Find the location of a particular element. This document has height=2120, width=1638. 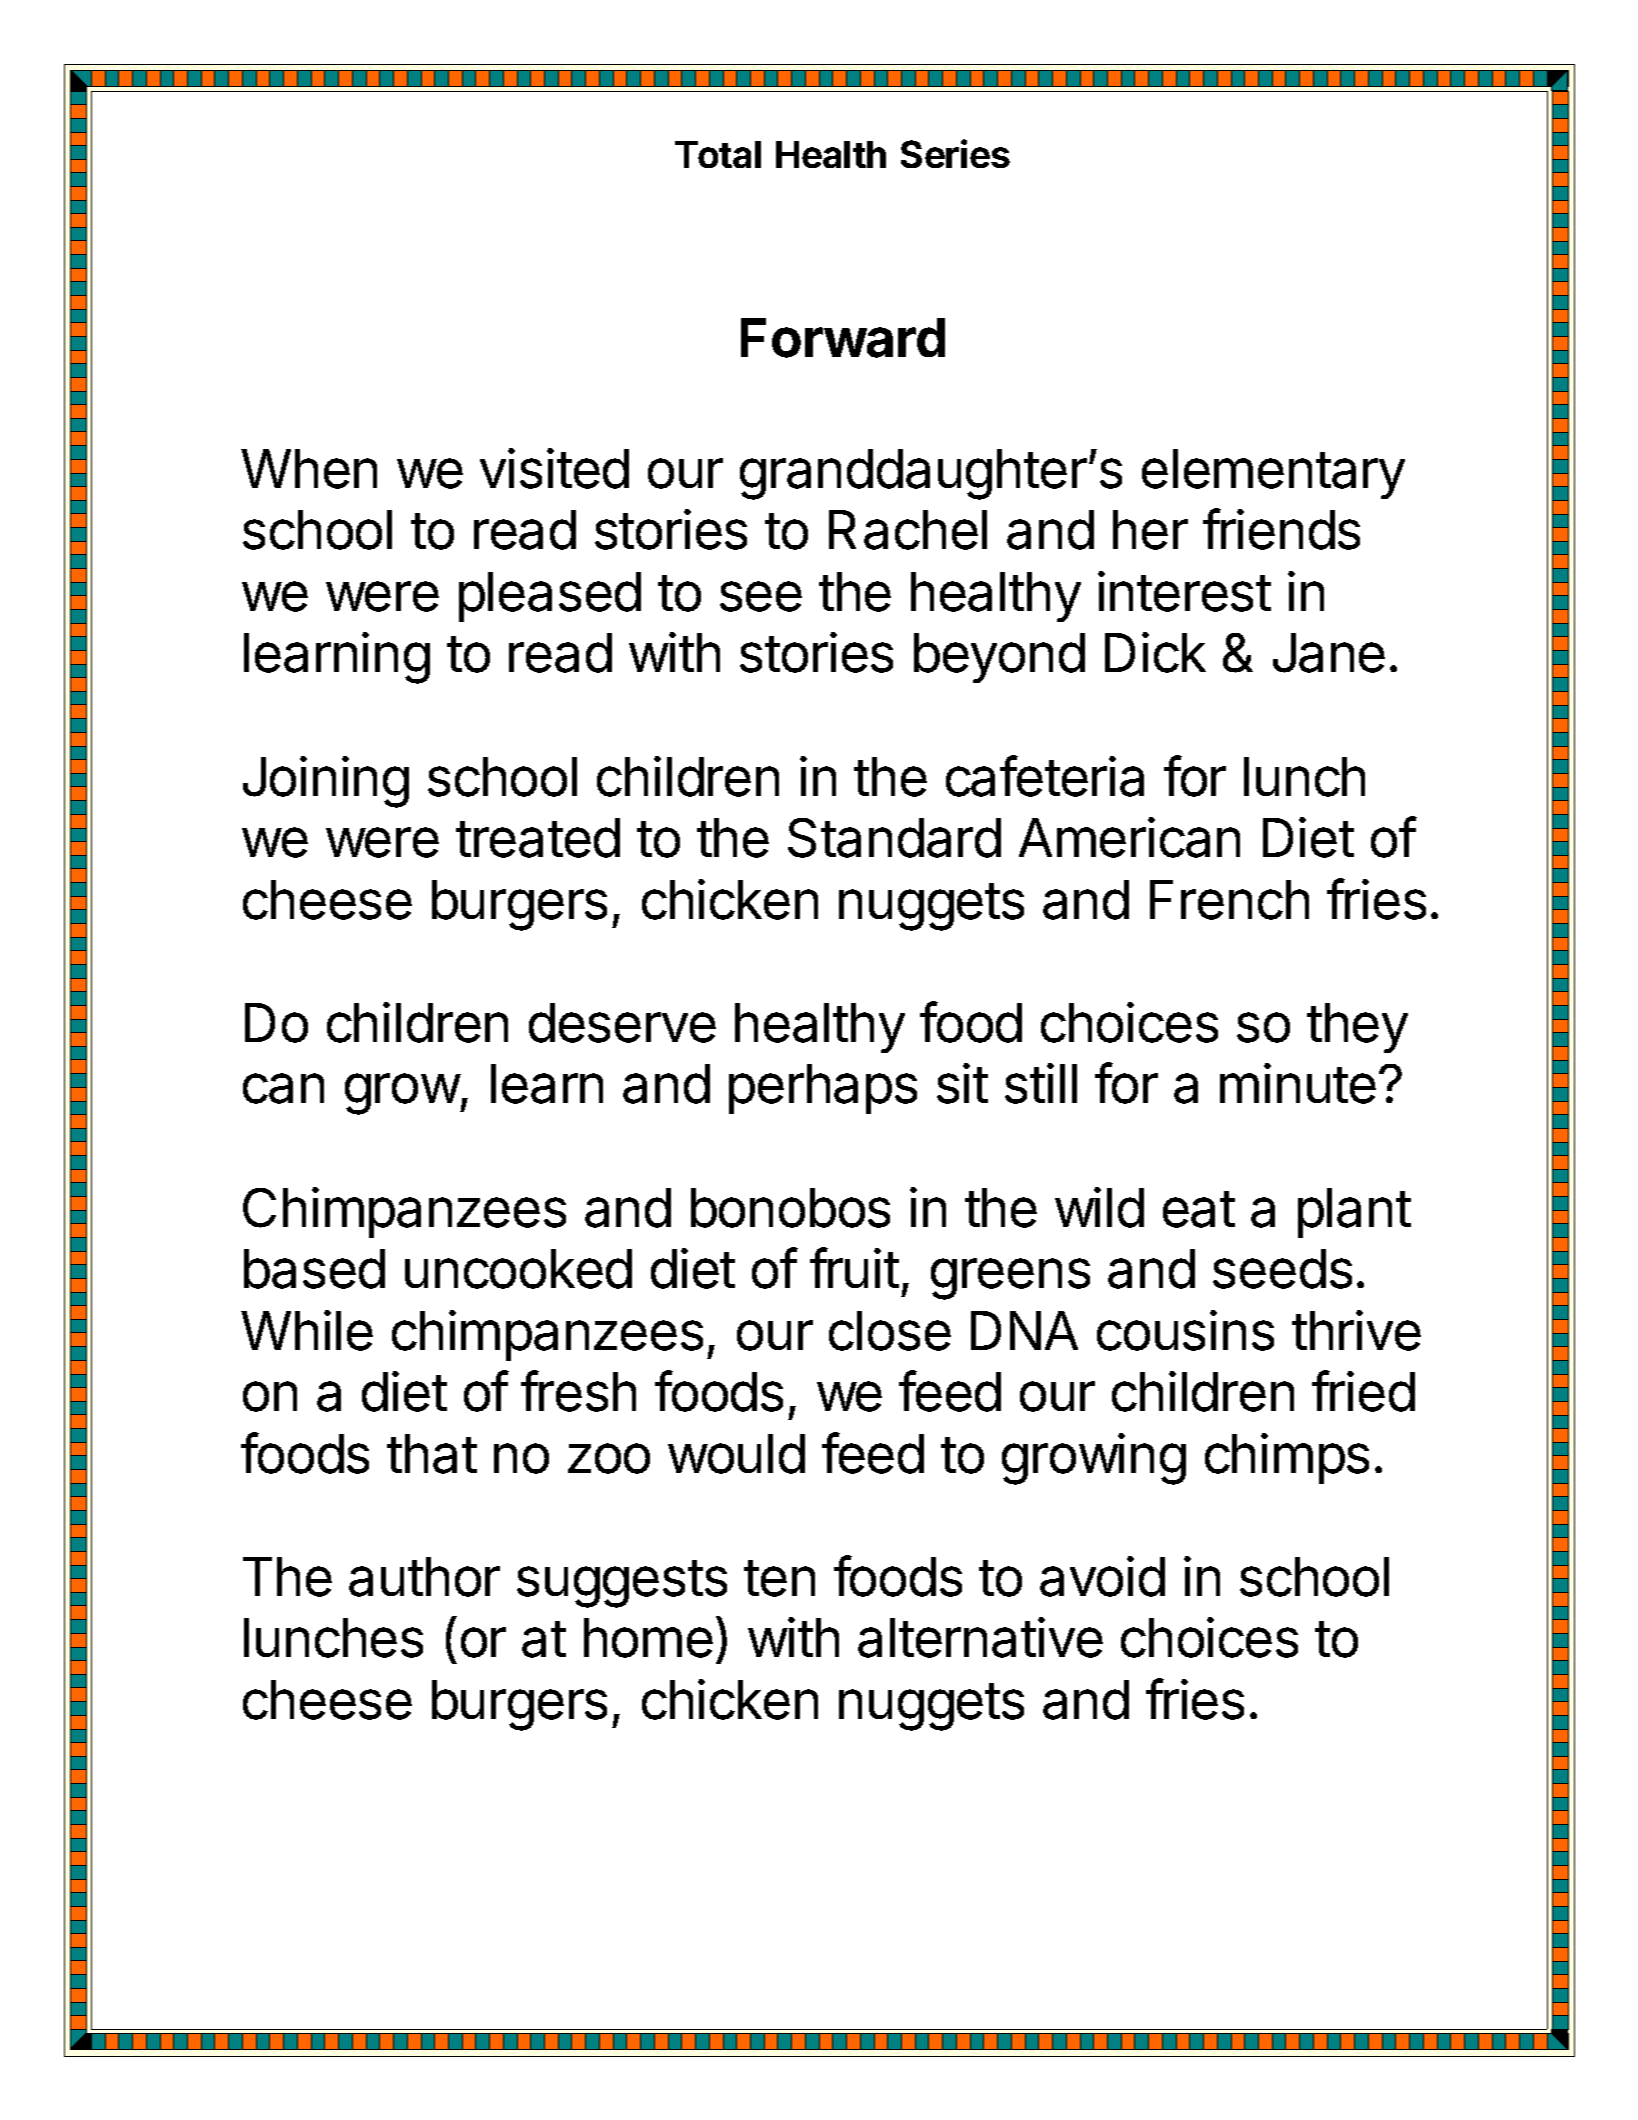

elementary is located at coordinates (1273, 474).
